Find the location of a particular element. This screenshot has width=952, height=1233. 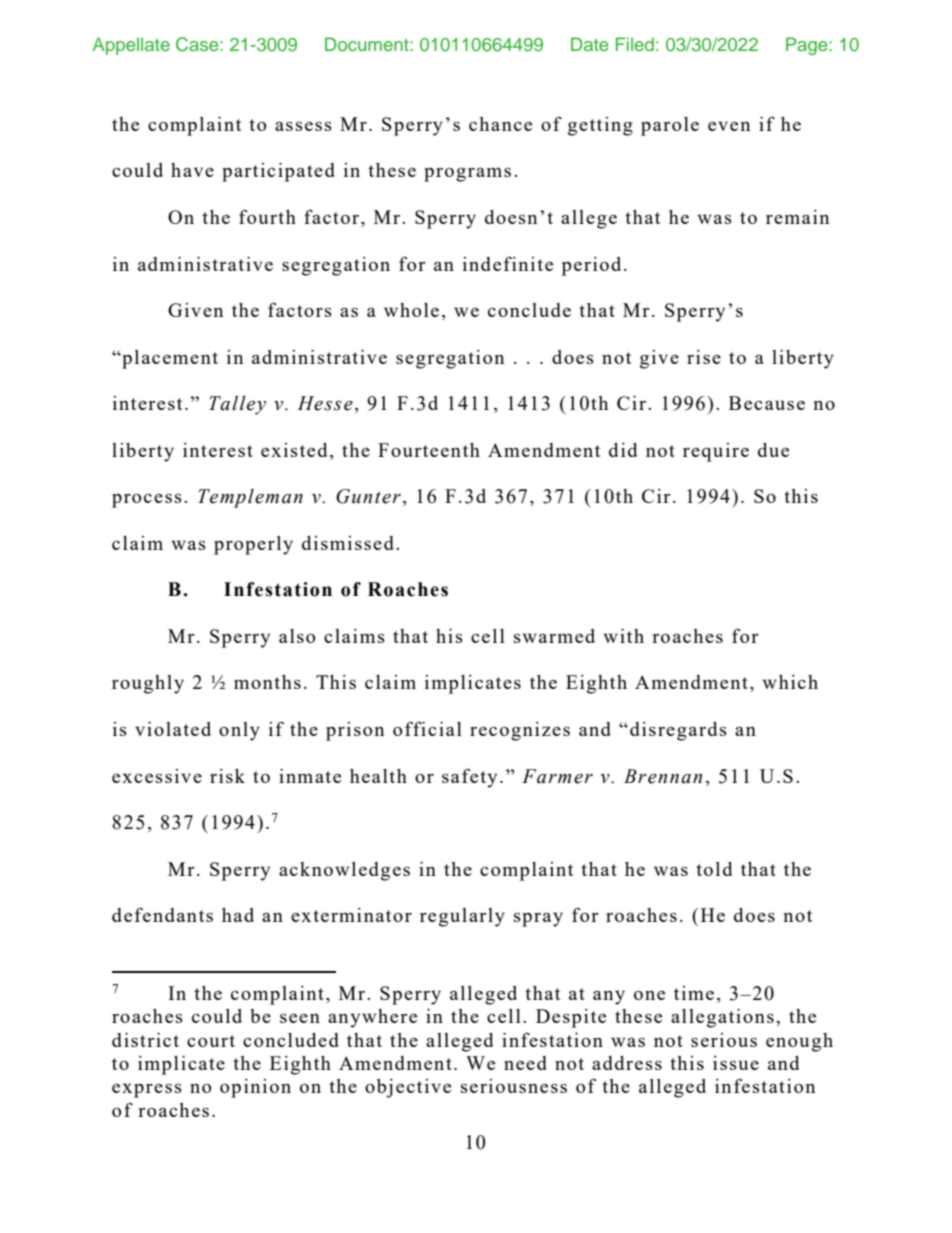

even is located at coordinates (729, 126).
